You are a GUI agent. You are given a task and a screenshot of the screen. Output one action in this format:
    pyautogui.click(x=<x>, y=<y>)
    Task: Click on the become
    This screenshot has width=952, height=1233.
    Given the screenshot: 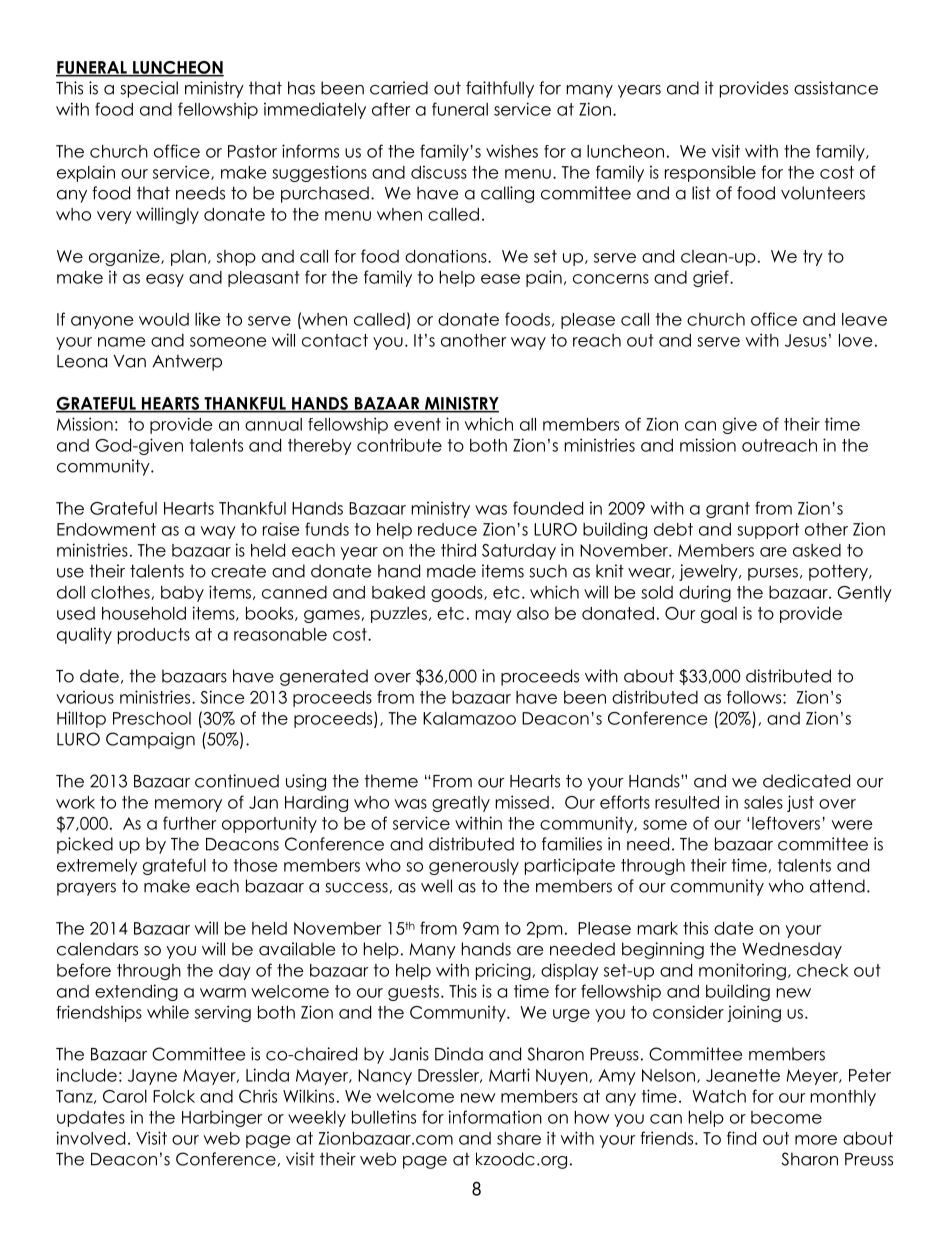 What is the action you would take?
    pyautogui.click(x=786, y=1117)
